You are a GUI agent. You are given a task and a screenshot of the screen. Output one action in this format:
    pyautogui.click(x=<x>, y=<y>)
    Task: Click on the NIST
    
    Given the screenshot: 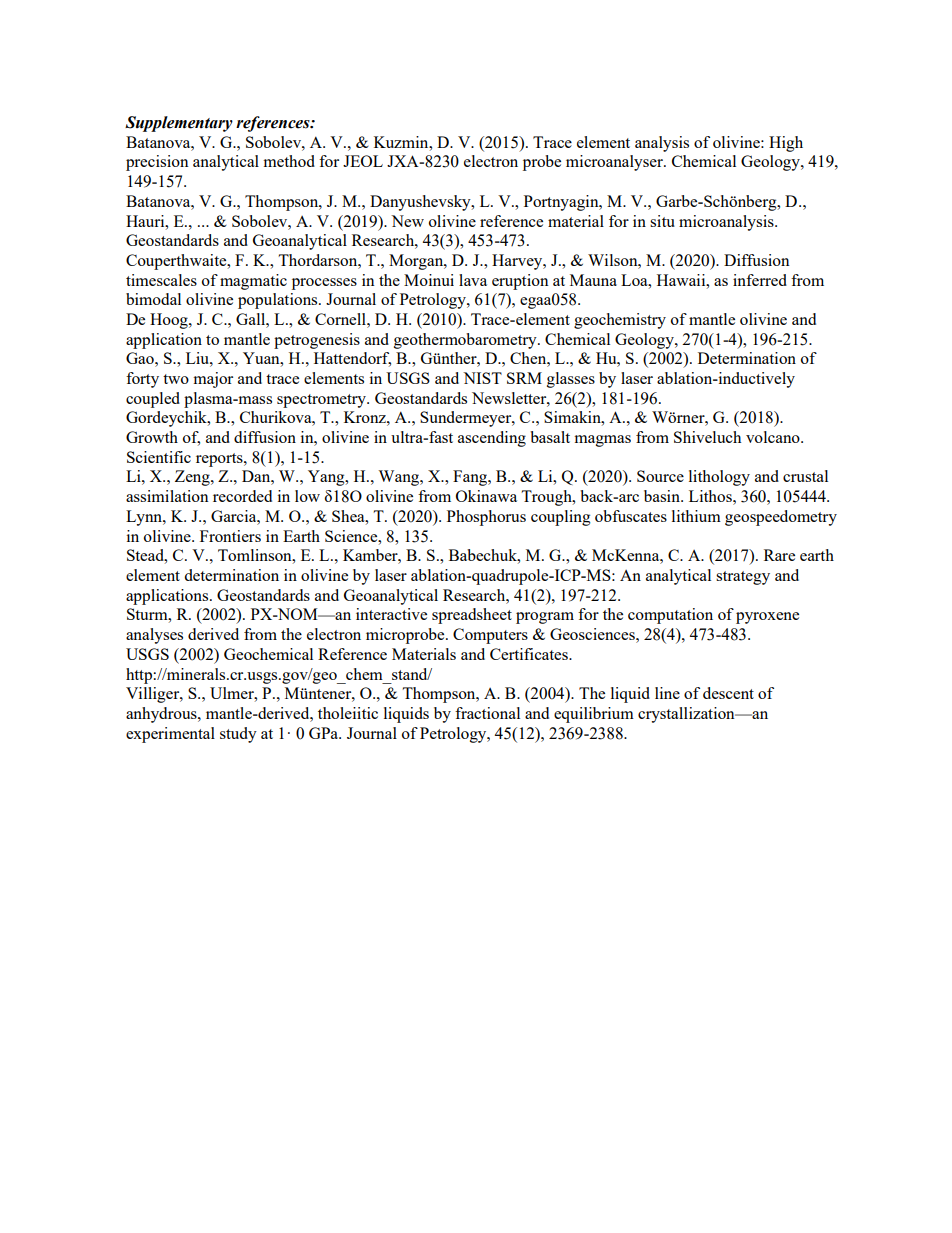 What is the action you would take?
    pyautogui.click(x=482, y=378)
